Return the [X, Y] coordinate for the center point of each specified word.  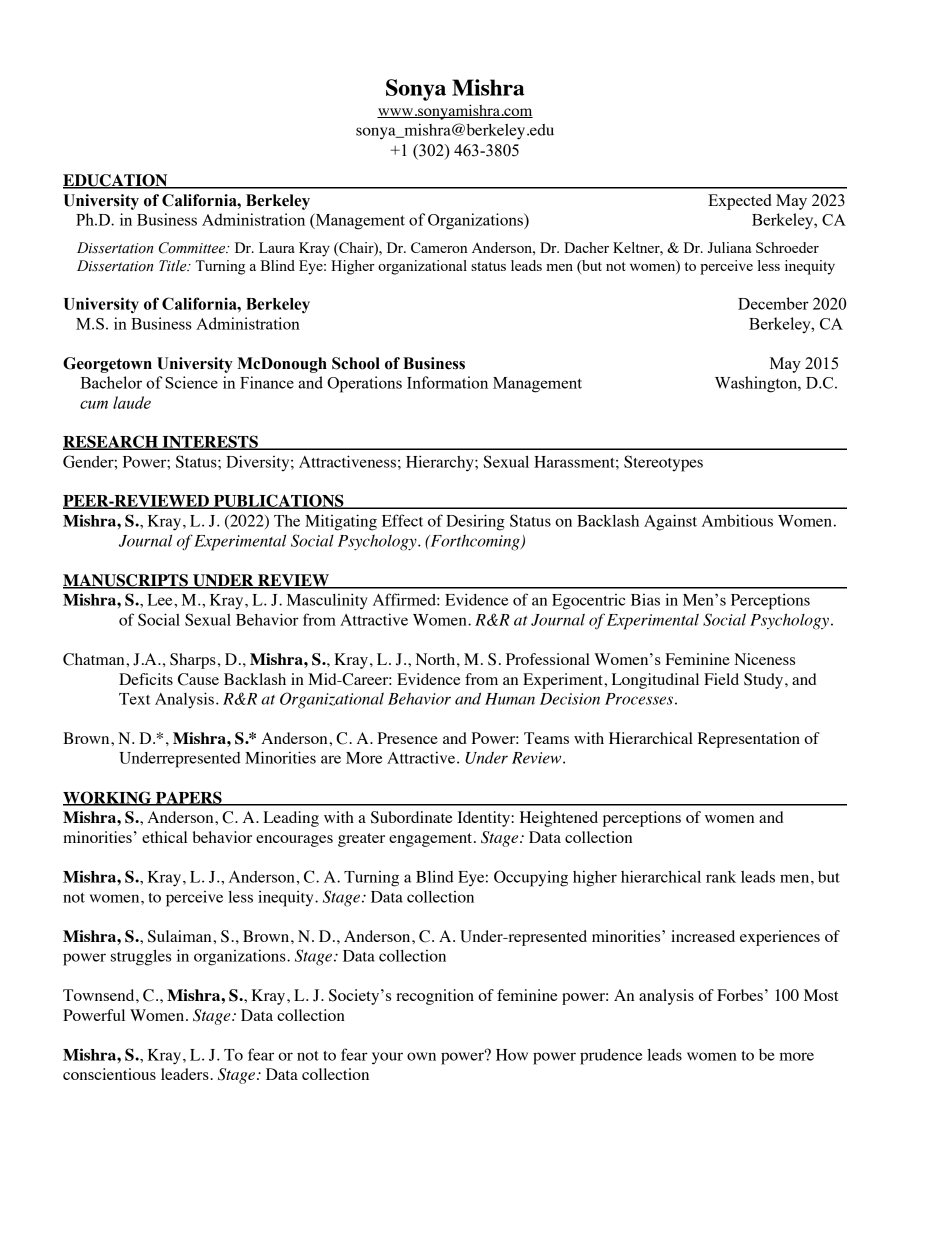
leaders [186, 1074]
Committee [193, 248]
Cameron [439, 247]
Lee [161, 600]
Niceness [764, 659]
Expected [740, 202]
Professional [548, 659]
